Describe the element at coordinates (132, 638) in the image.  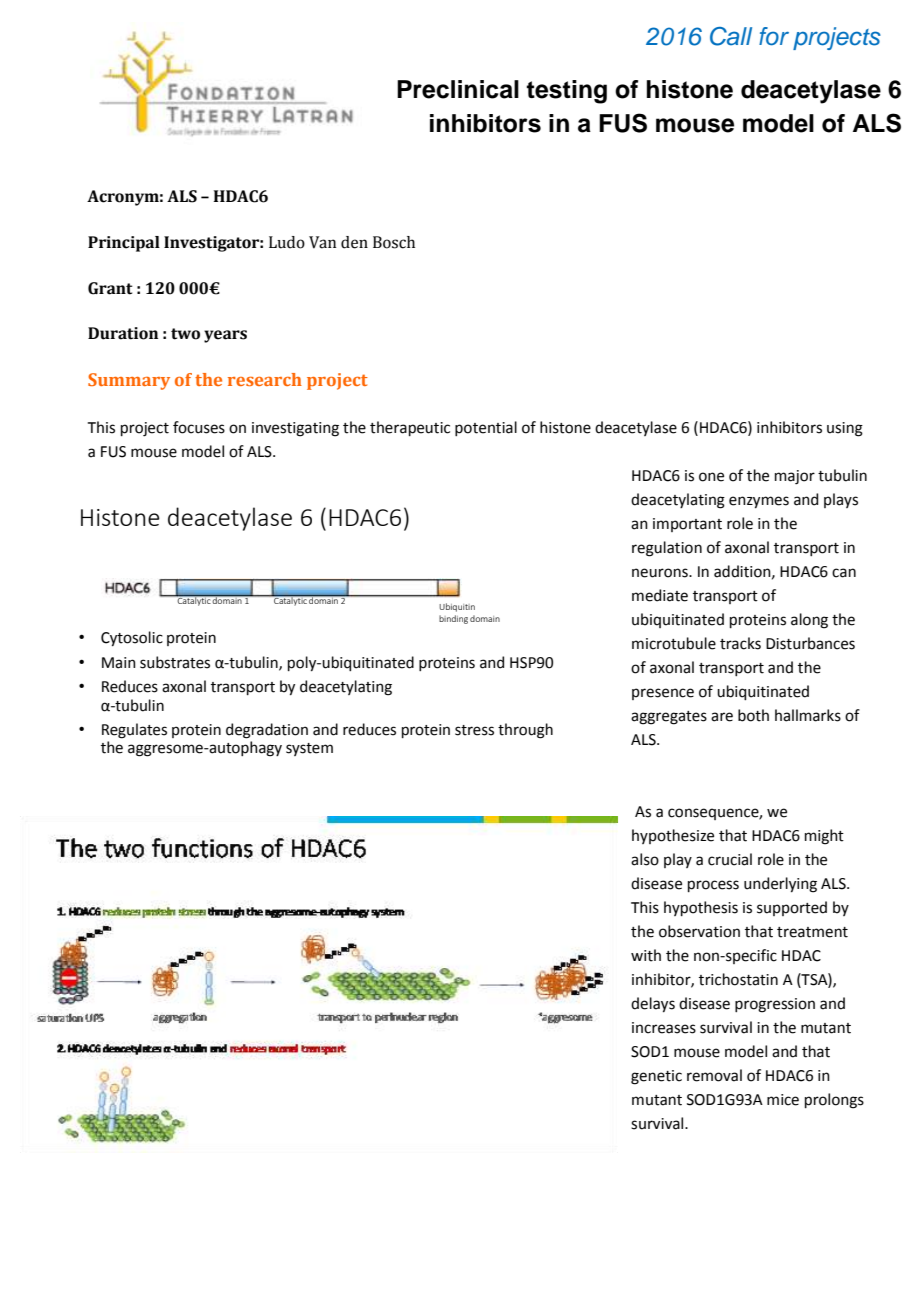
I see `Cytosolic` at that location.
